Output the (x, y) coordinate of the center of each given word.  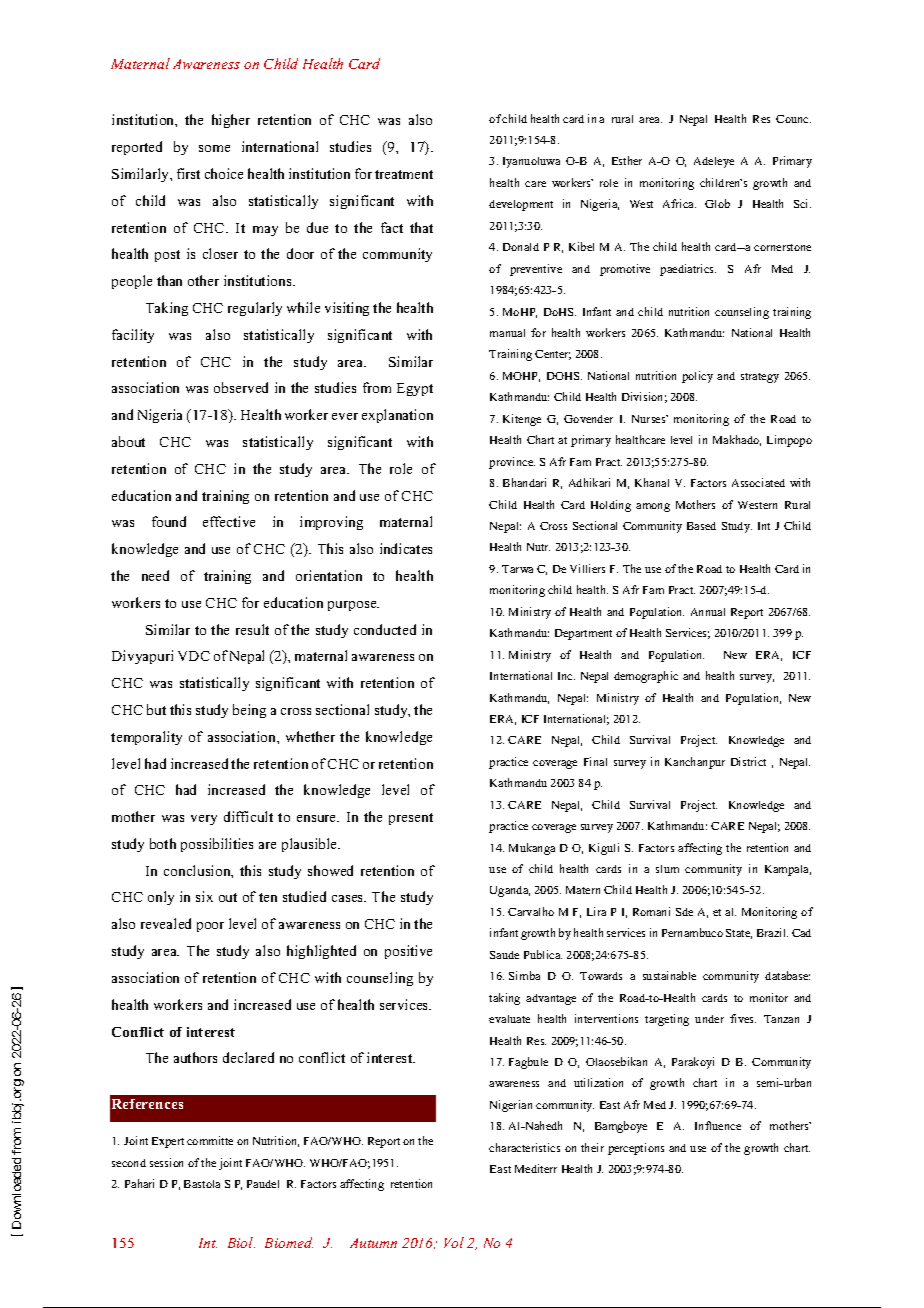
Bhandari (524, 482)
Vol (454, 1242)
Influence (718, 1125)
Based (701, 526)
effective (229, 521)
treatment (404, 174)
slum (667, 869)
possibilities (217, 845)
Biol (241, 1242)
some (214, 148)
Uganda (510, 891)
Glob (717, 203)
